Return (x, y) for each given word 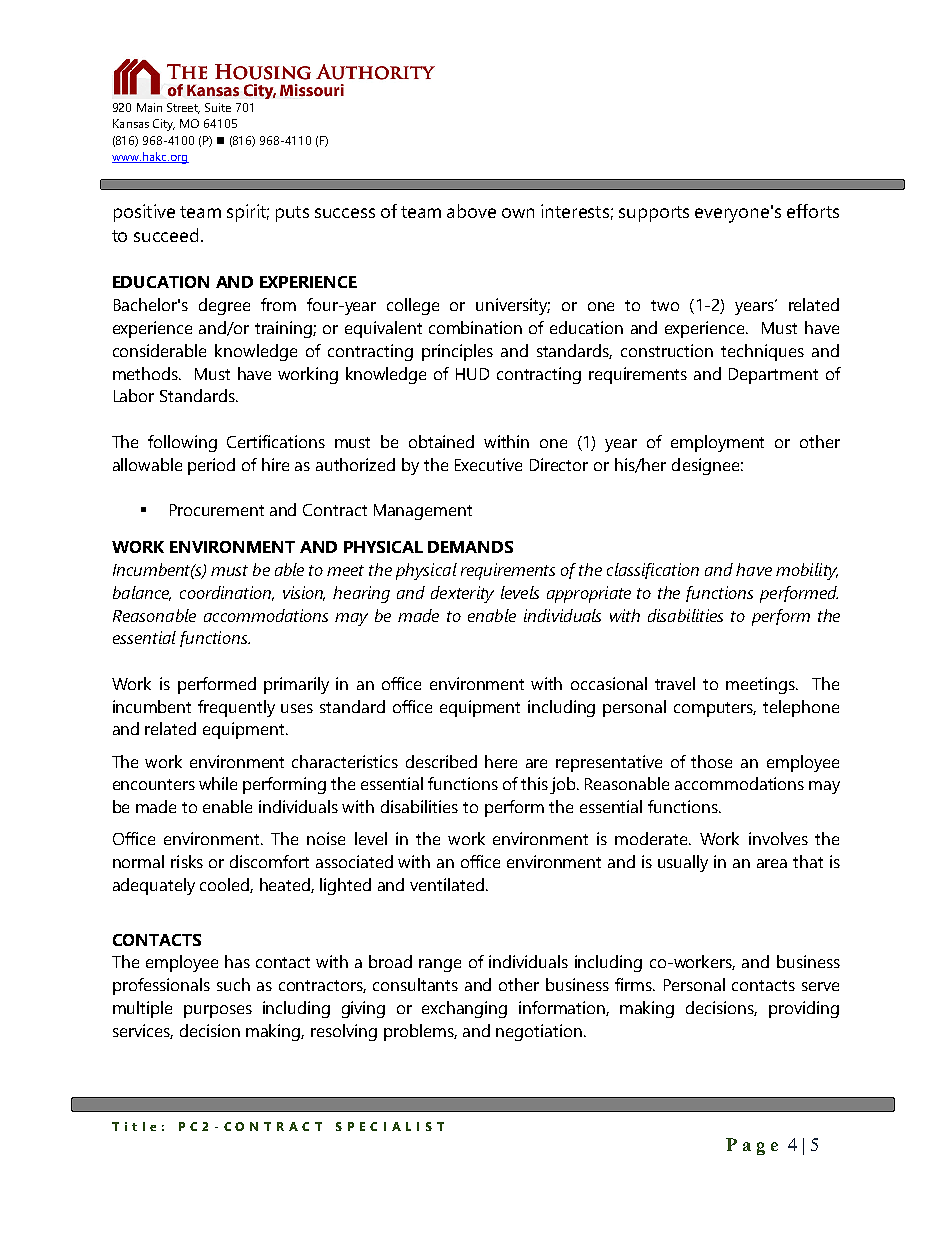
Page (752, 1146)
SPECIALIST (390, 1126)
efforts (813, 211)
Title (134, 1126)
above (471, 211)
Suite (218, 107)
